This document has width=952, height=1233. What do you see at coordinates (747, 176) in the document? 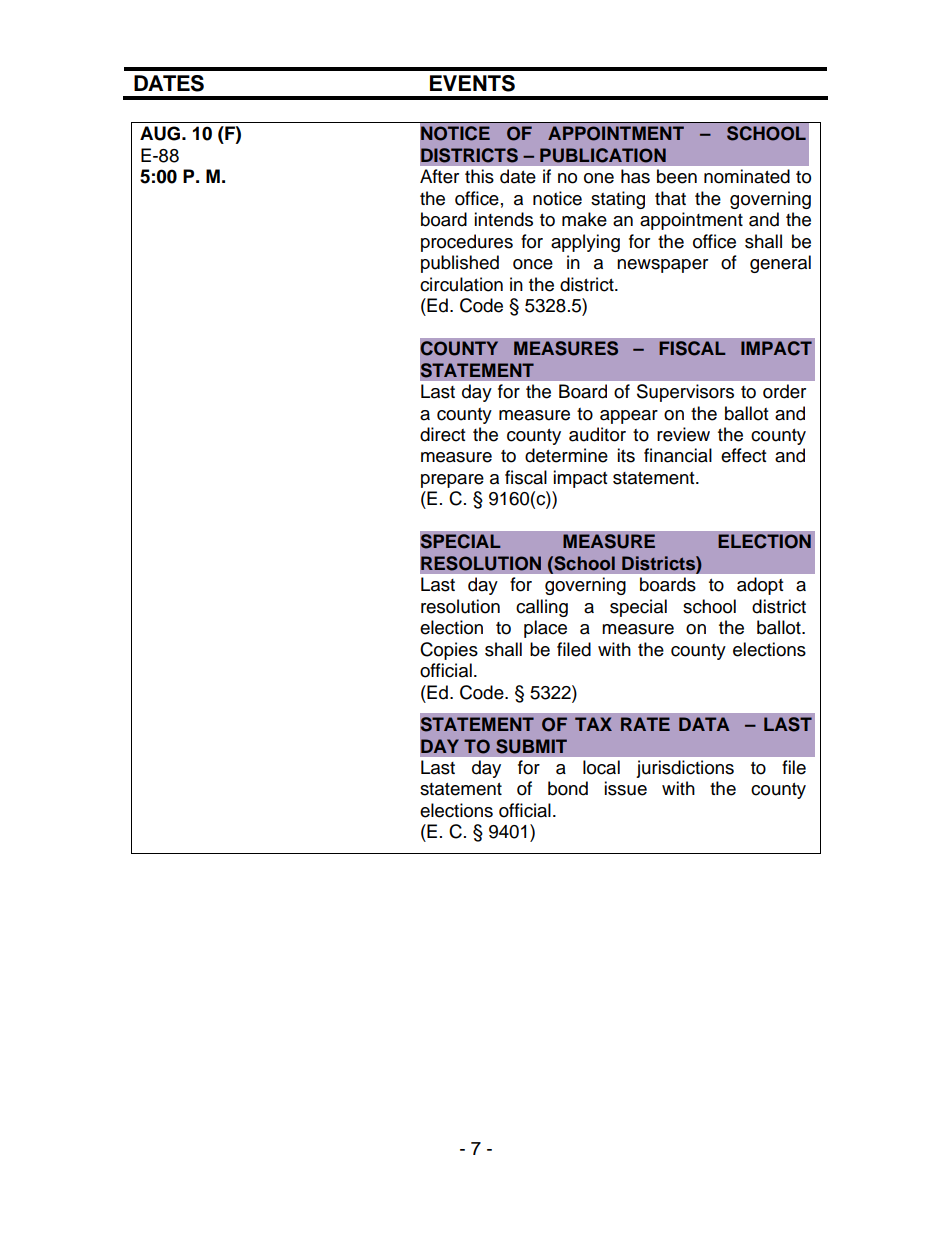
I see `nominated` at bounding box center [747, 176].
